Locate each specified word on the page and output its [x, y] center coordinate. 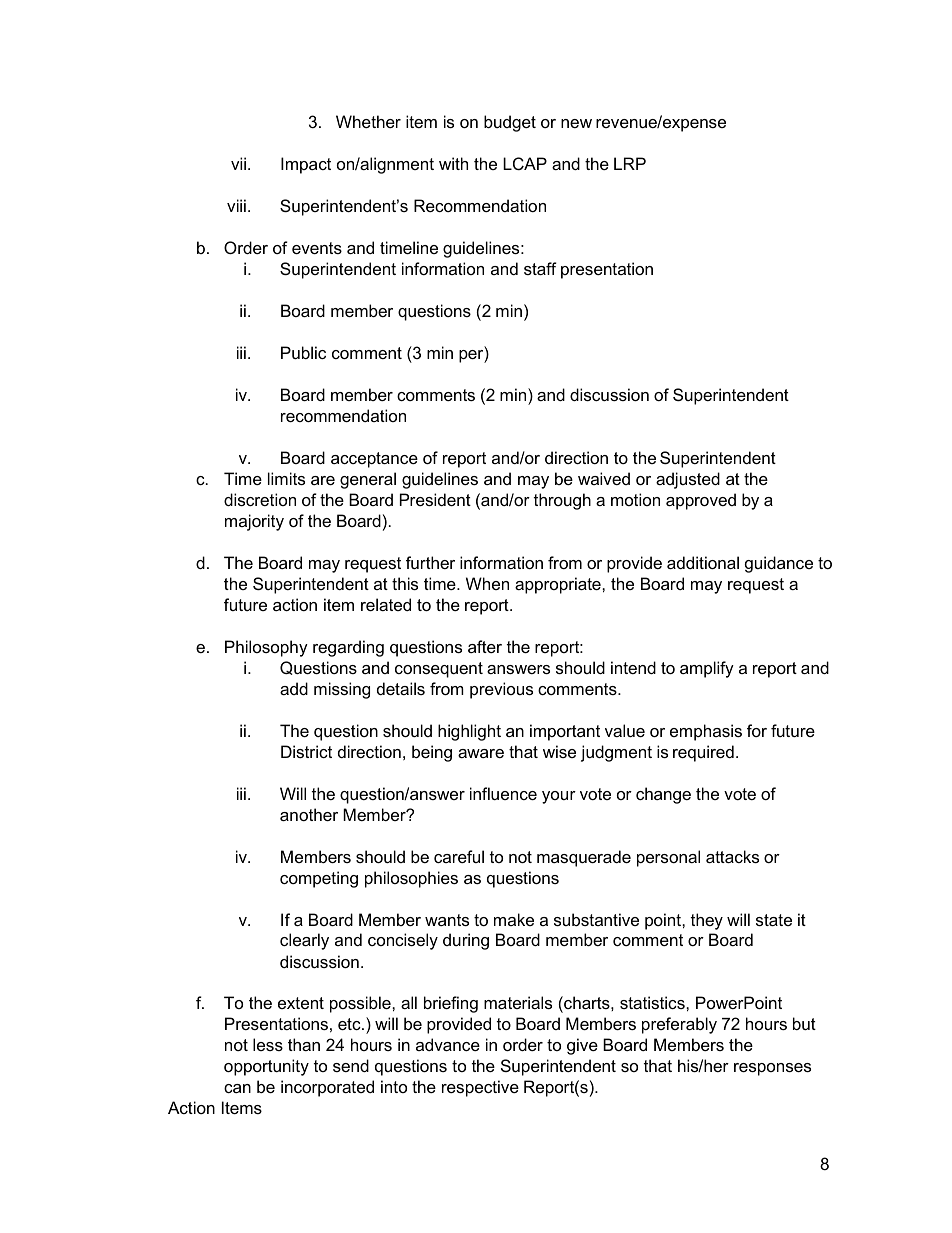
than [304, 1044]
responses [772, 1069]
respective [480, 1088]
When [487, 583]
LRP [630, 163]
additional [703, 562]
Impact [306, 165]
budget [510, 123]
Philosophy [266, 648]
